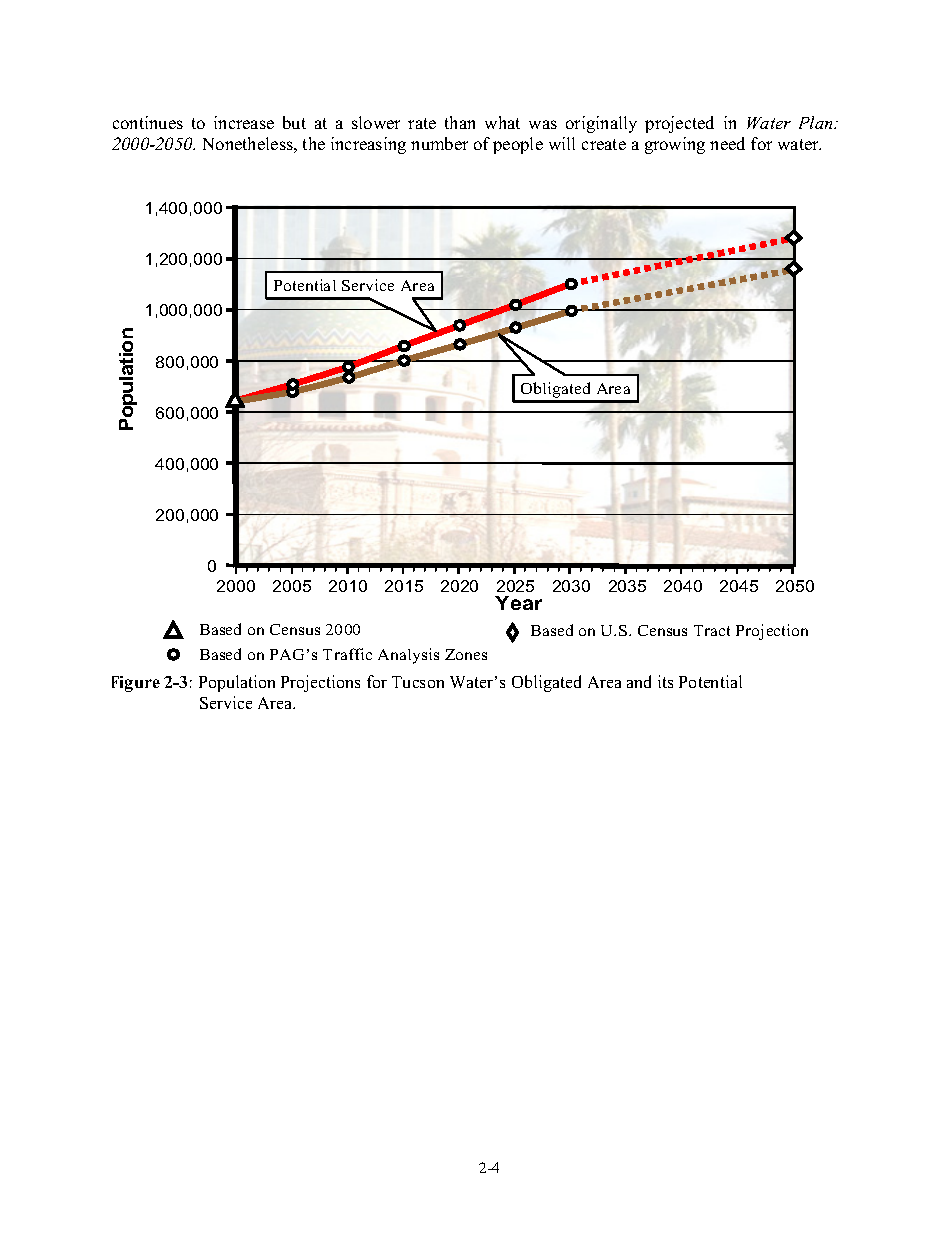 The width and height of the page is (952, 1233). Describe the element at coordinates (675, 145) in the page. I see `growing` at that location.
